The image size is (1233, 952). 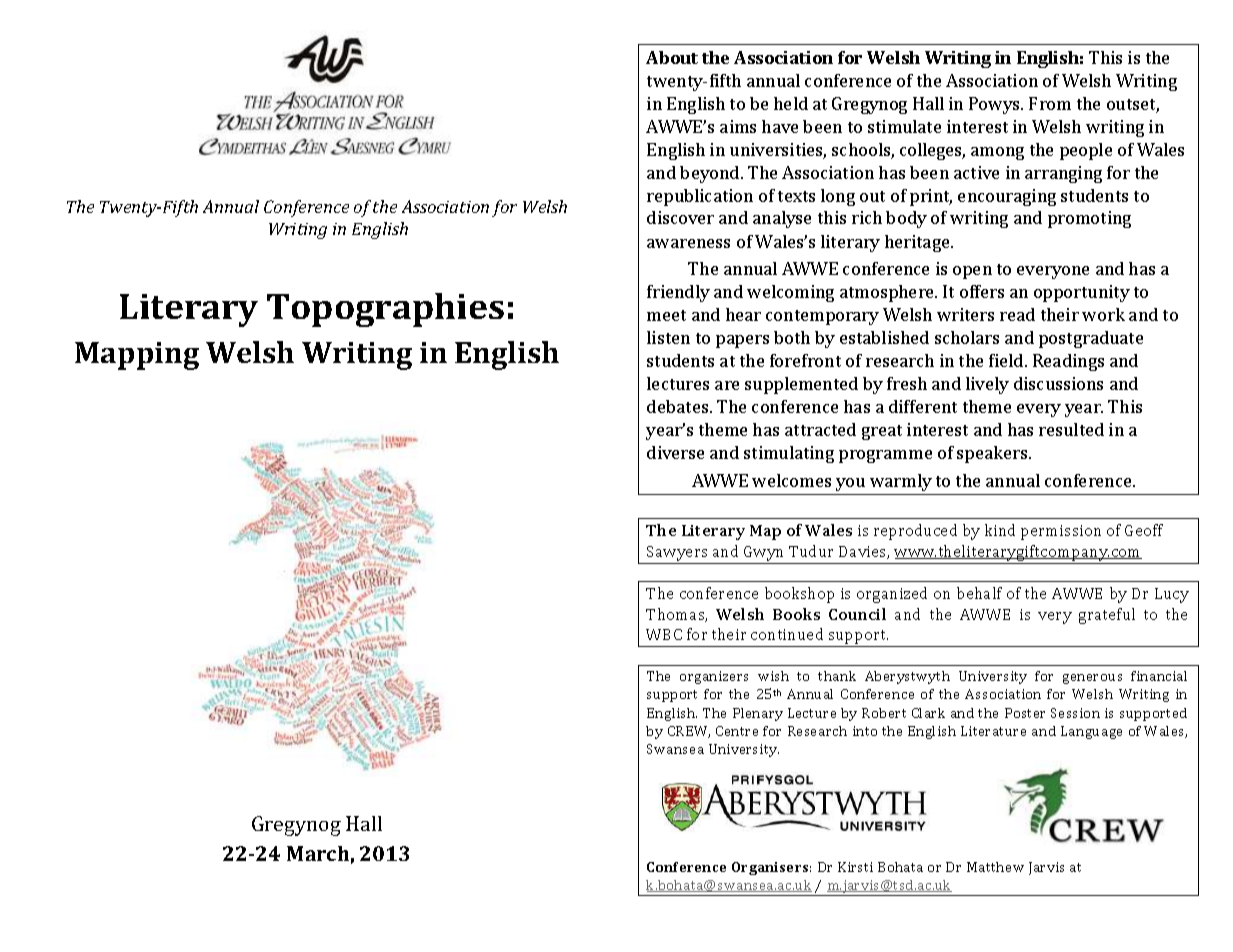 What do you see at coordinates (664, 634) in the screenshot?
I see `WBC` at bounding box center [664, 634].
